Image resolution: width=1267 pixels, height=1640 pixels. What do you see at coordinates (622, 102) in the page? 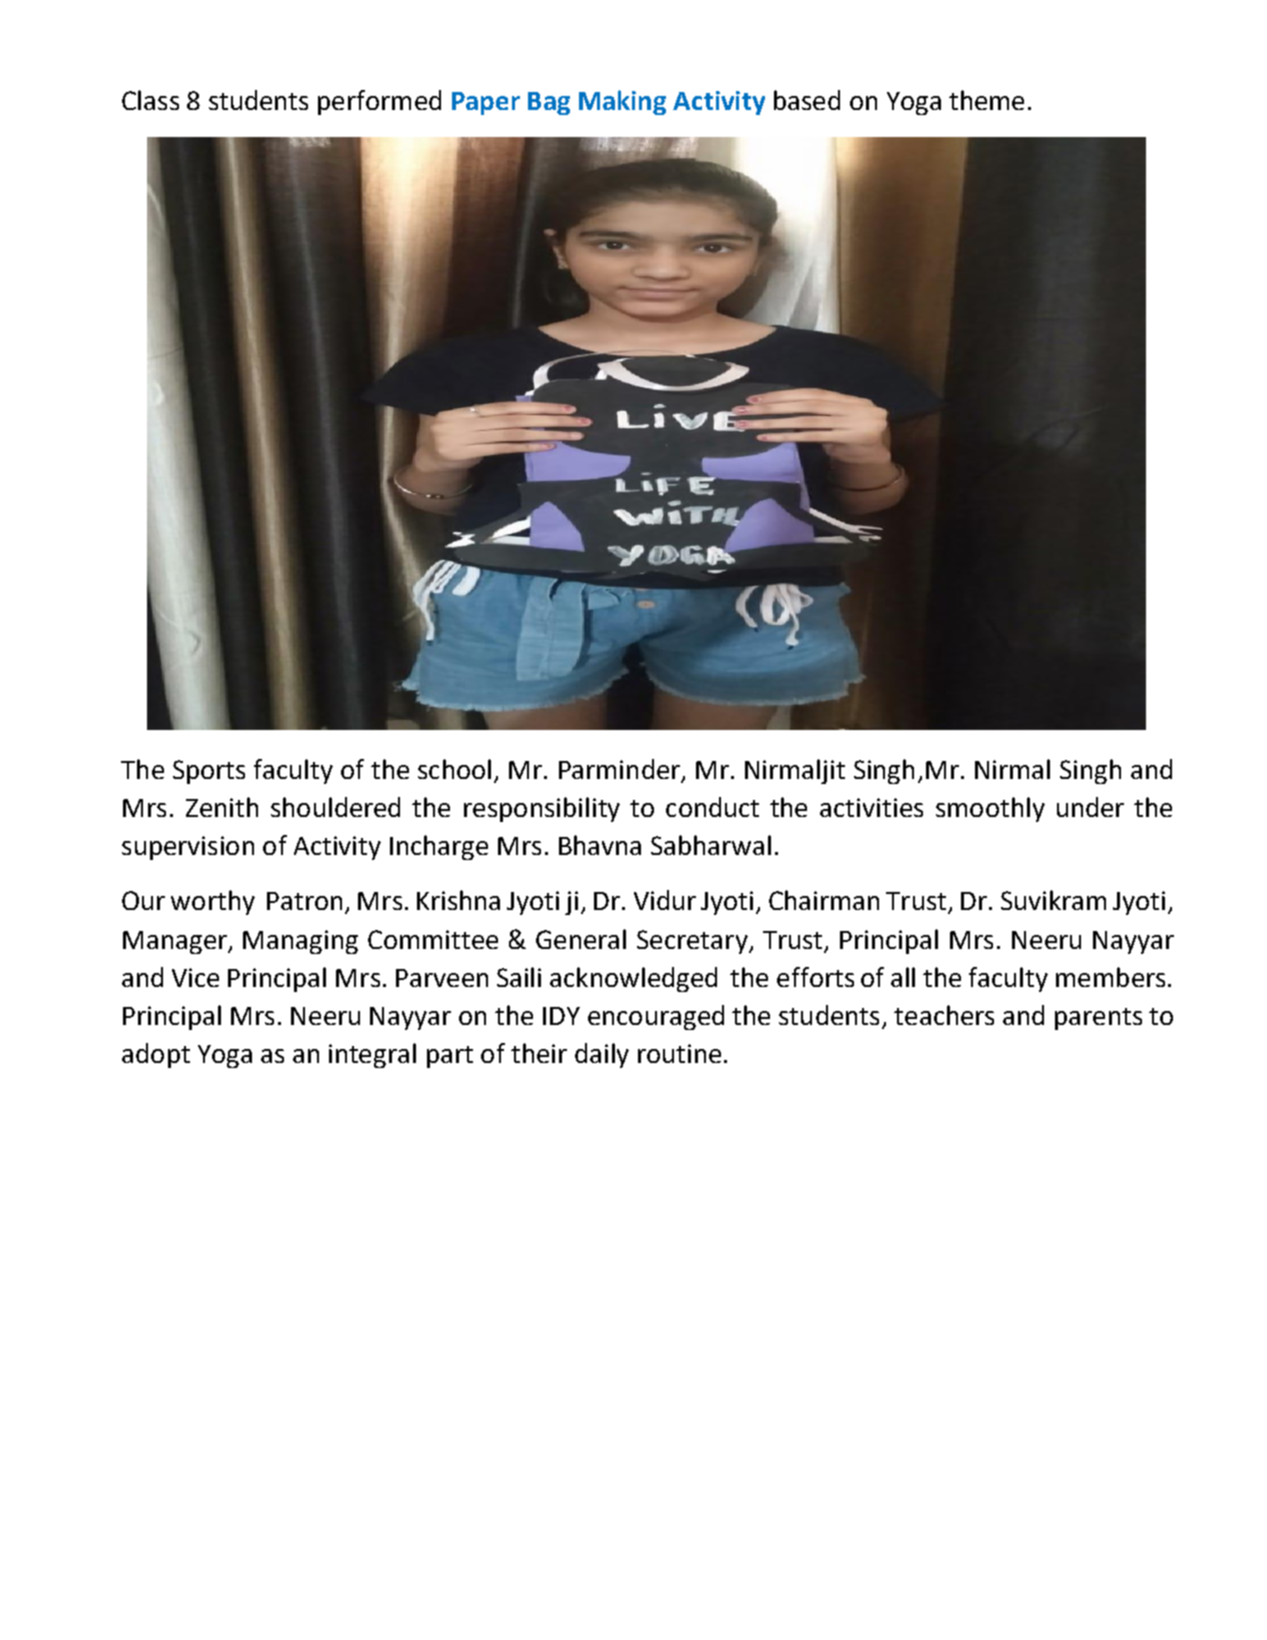
I see `Making` at bounding box center [622, 102].
